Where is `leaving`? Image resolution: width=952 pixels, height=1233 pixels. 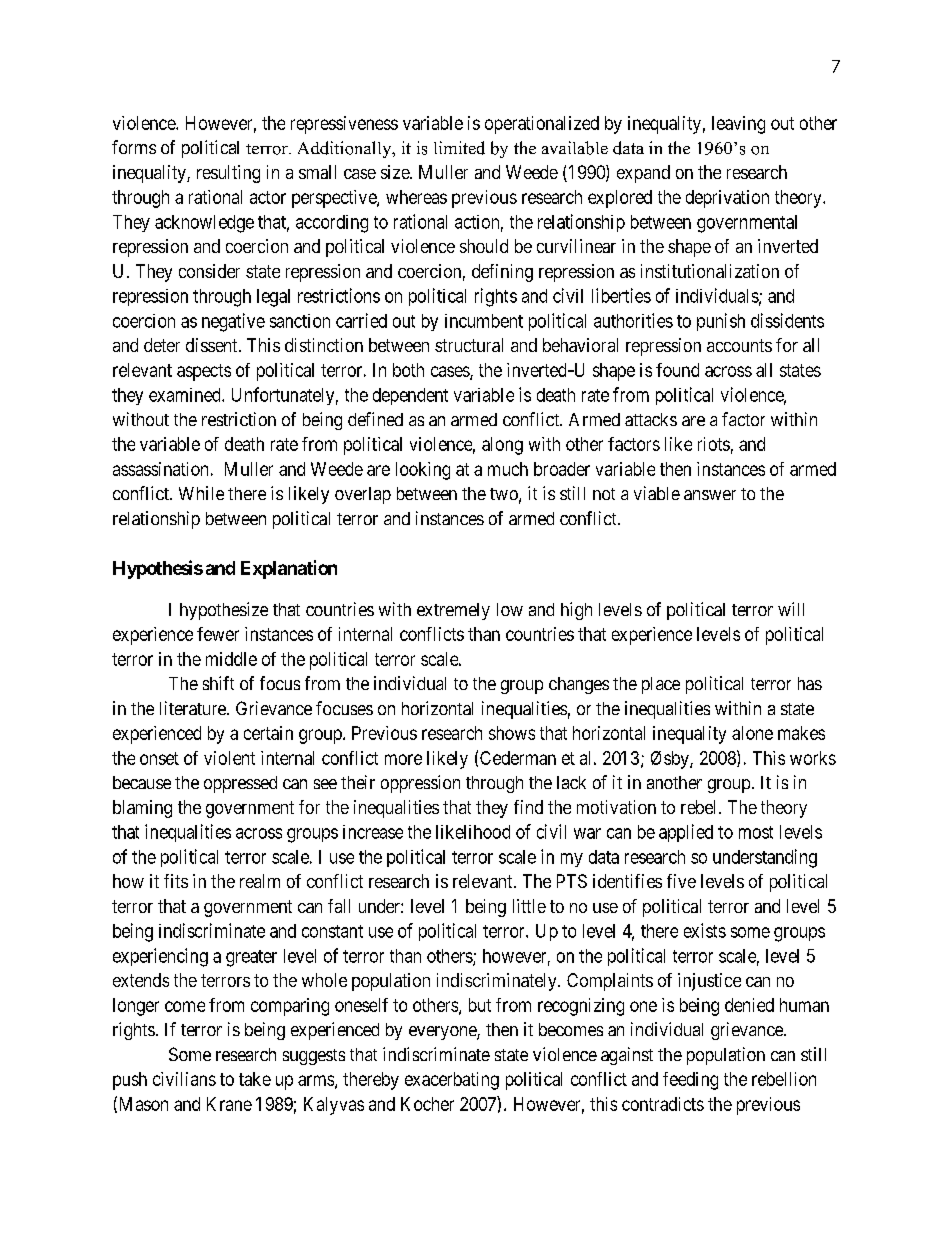 leaving is located at coordinates (738, 125).
